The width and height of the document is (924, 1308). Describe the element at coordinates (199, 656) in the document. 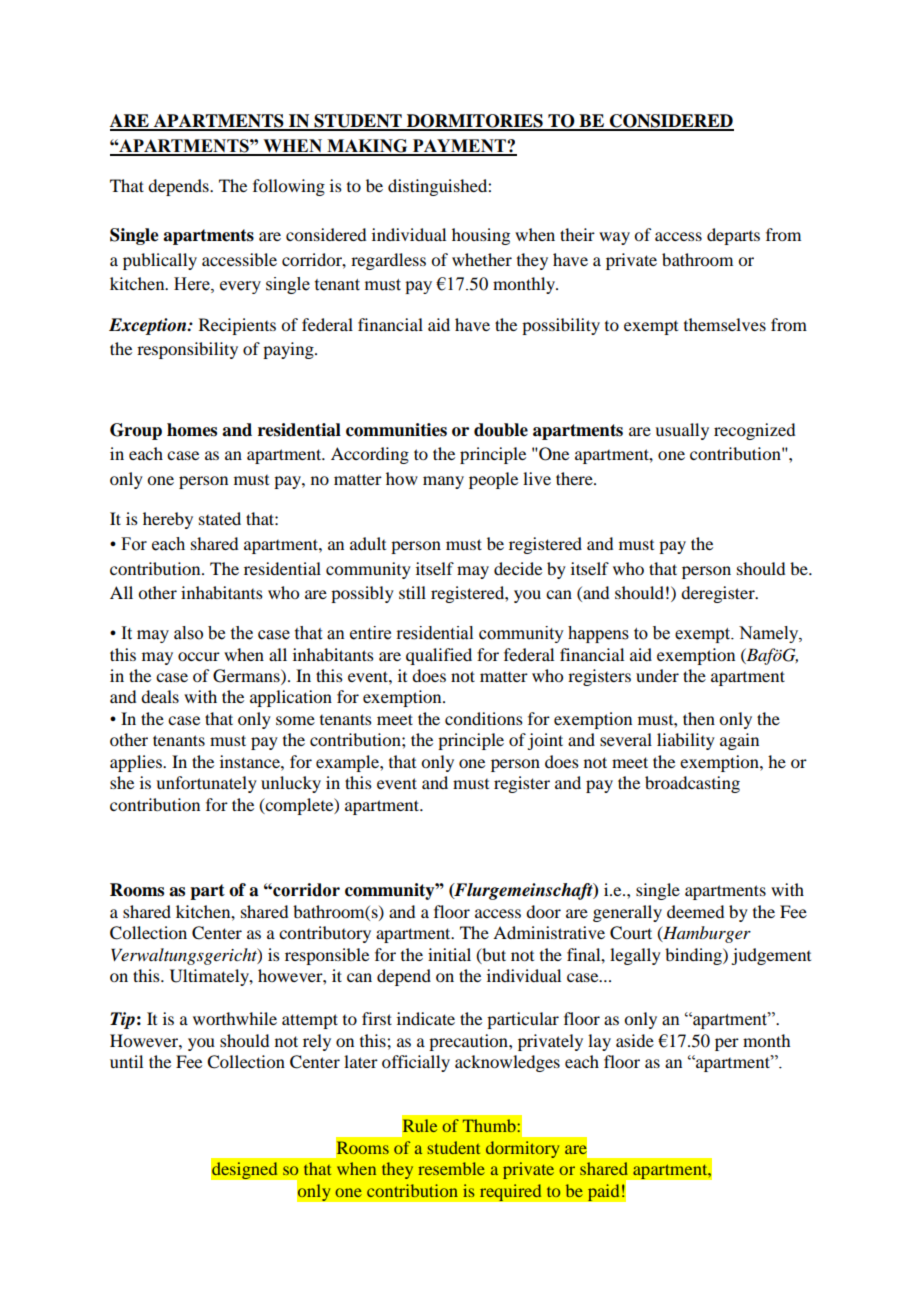

I see `occur` at that location.
